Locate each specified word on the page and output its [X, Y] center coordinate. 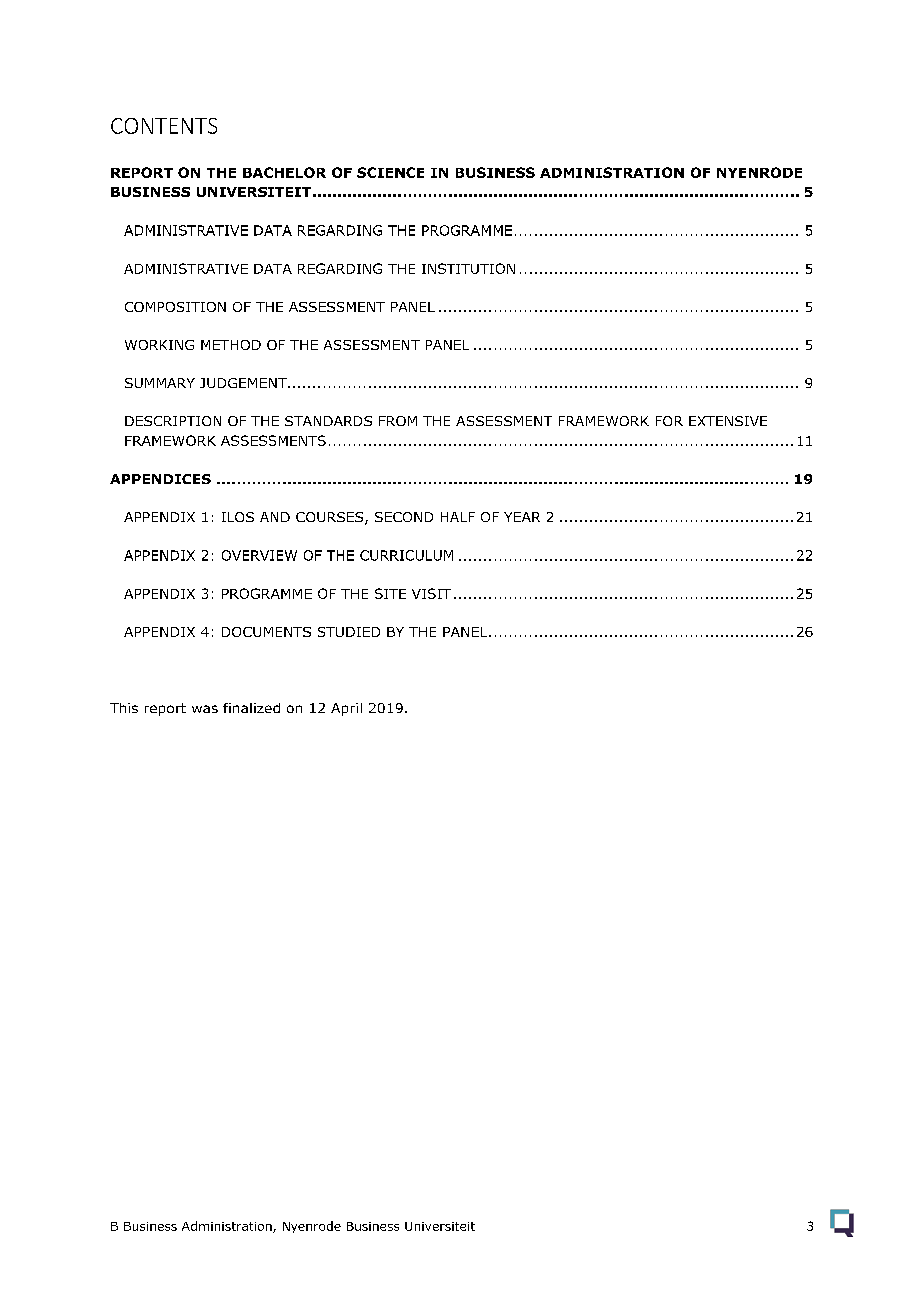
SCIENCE [390, 172]
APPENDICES [160, 479]
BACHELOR [284, 172]
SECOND [404, 517]
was [205, 709]
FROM [398, 421]
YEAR [522, 517]
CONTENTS [164, 126]
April [346, 709]
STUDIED [349, 632]
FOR [669, 421]
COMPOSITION [175, 307]
